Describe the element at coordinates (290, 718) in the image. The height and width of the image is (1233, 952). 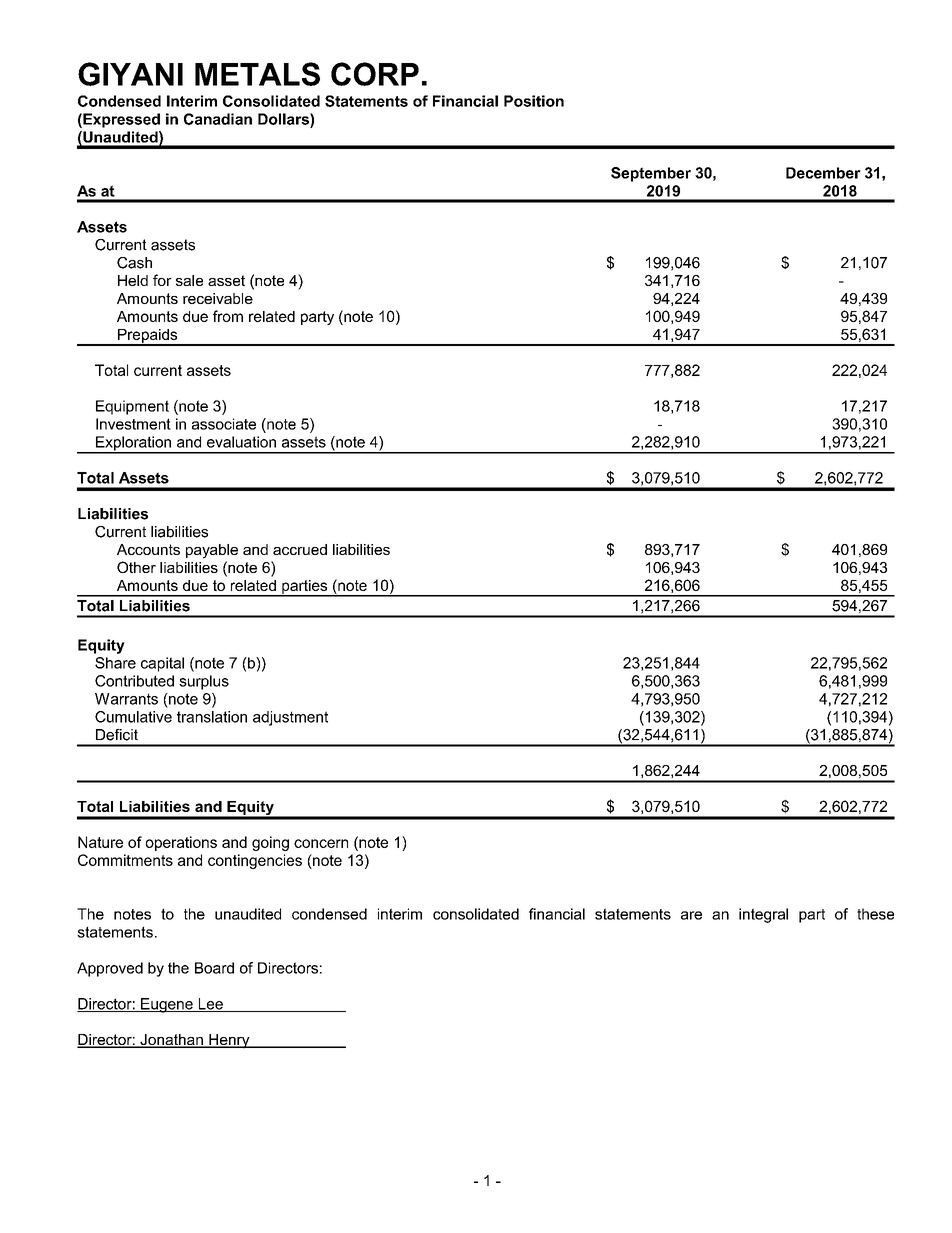
I see `adjustment` at that location.
